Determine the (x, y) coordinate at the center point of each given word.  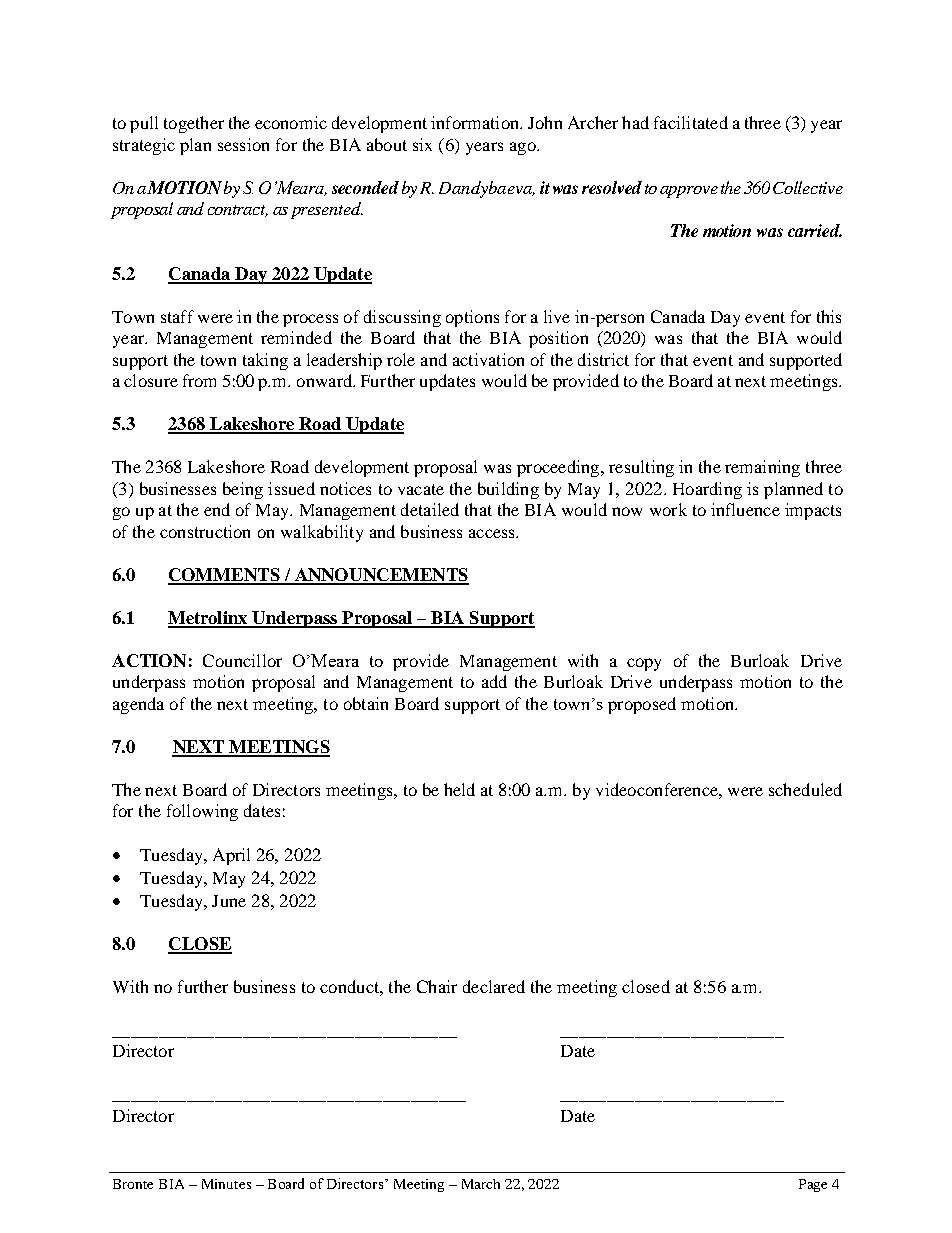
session (243, 144)
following (202, 812)
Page (813, 1185)
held (459, 789)
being (243, 490)
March (481, 1184)
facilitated (691, 122)
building (508, 490)
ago (524, 148)
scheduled (805, 789)
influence (745, 509)
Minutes (226, 1184)
